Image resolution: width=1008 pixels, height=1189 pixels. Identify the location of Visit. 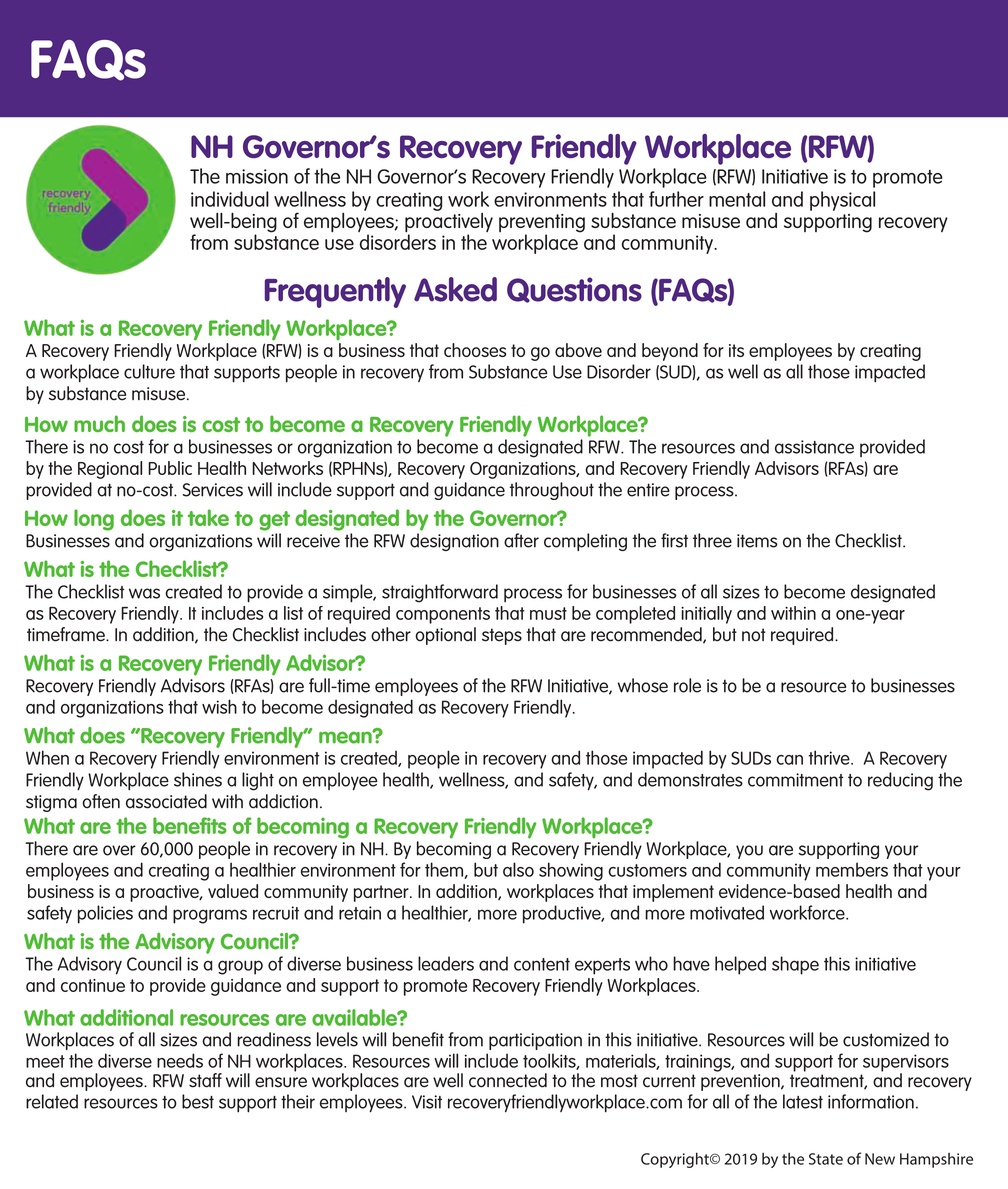
(427, 1102).
